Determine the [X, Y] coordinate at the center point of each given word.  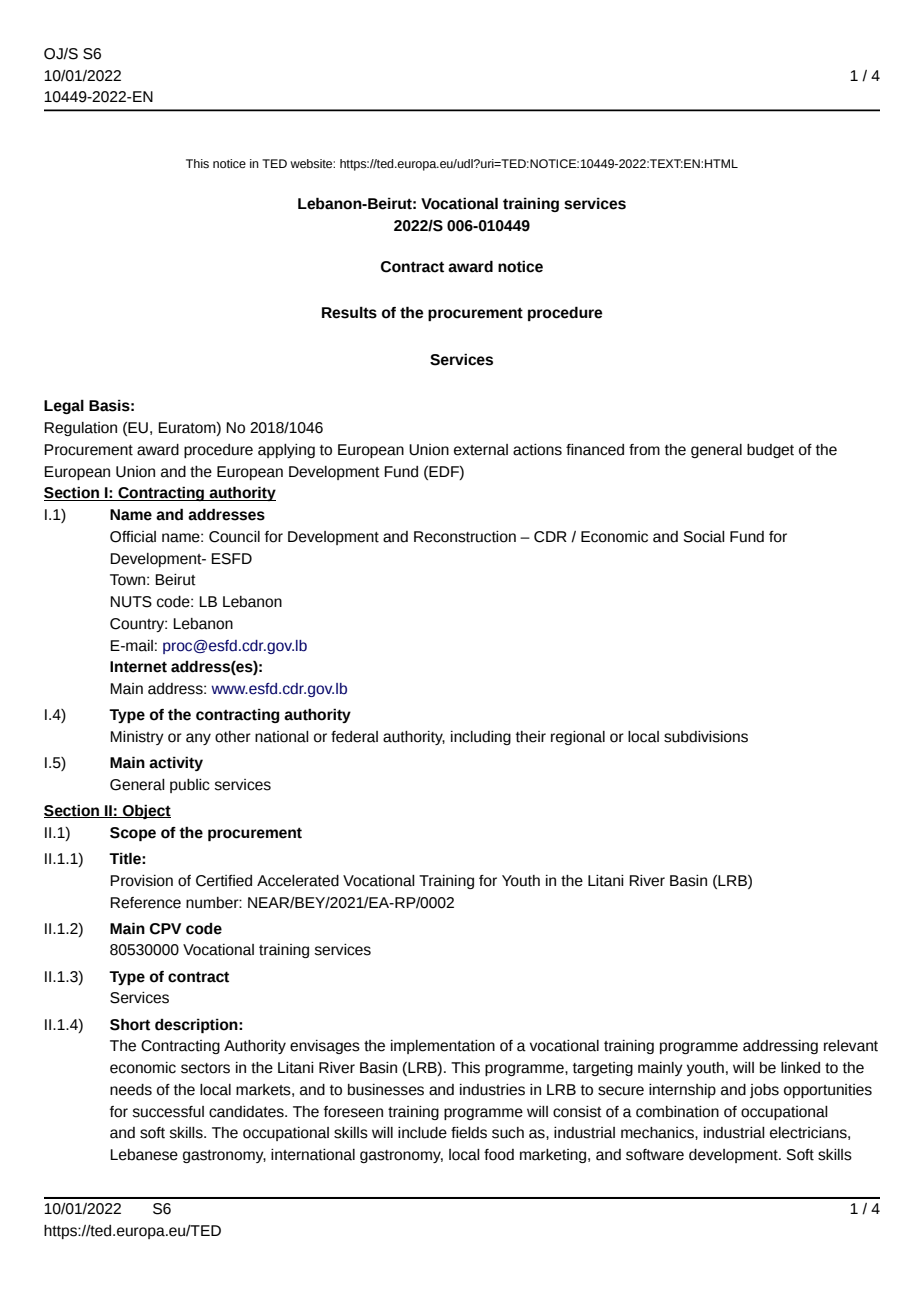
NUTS [131, 602]
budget [770, 451]
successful [168, 1112]
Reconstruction [465, 537]
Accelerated [298, 881]
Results [349, 313]
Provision [141, 881]
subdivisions [706, 737]
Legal [64, 407]
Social [704, 537]
